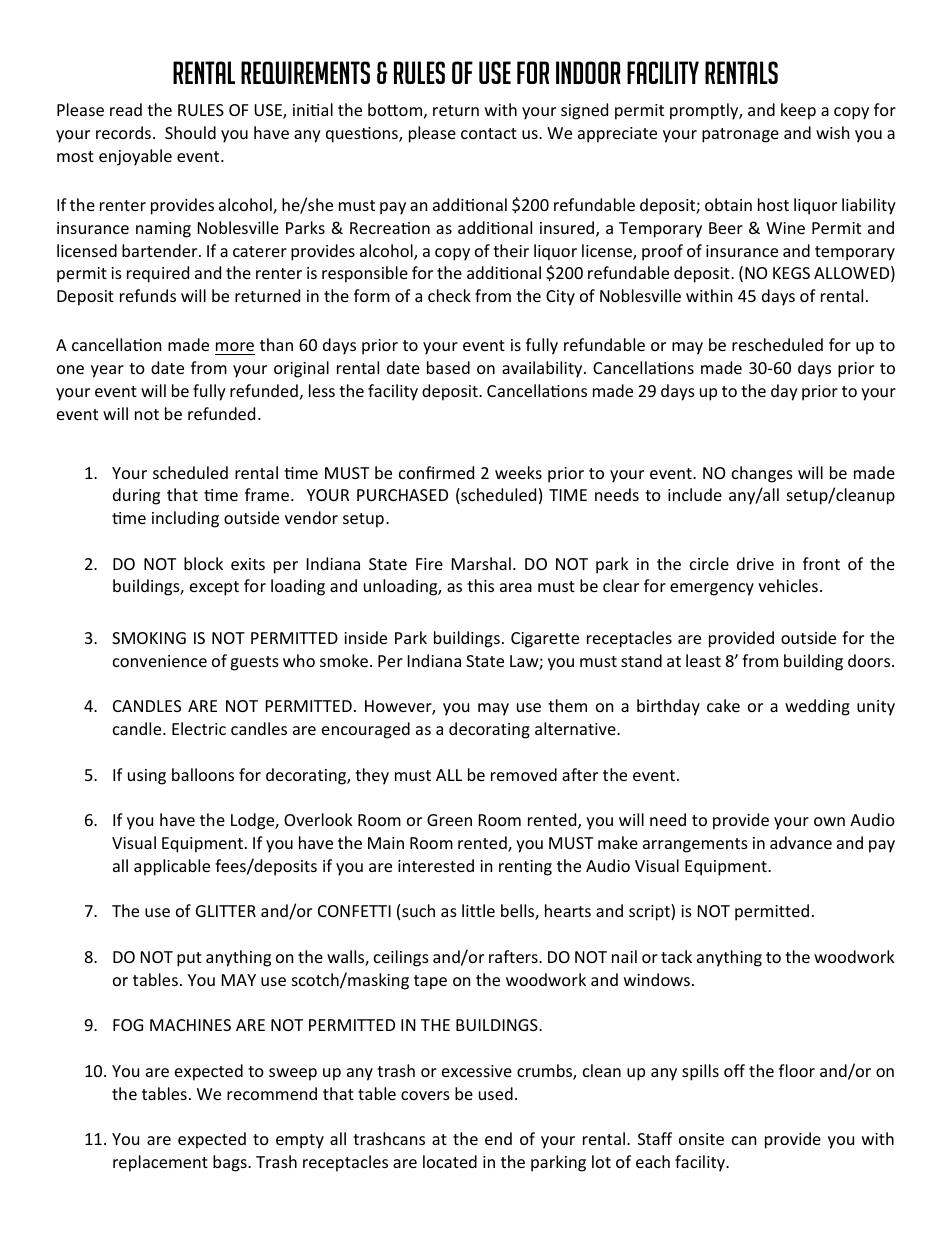  What do you see at coordinates (518, 472) in the screenshot?
I see `weeks` at bounding box center [518, 472].
